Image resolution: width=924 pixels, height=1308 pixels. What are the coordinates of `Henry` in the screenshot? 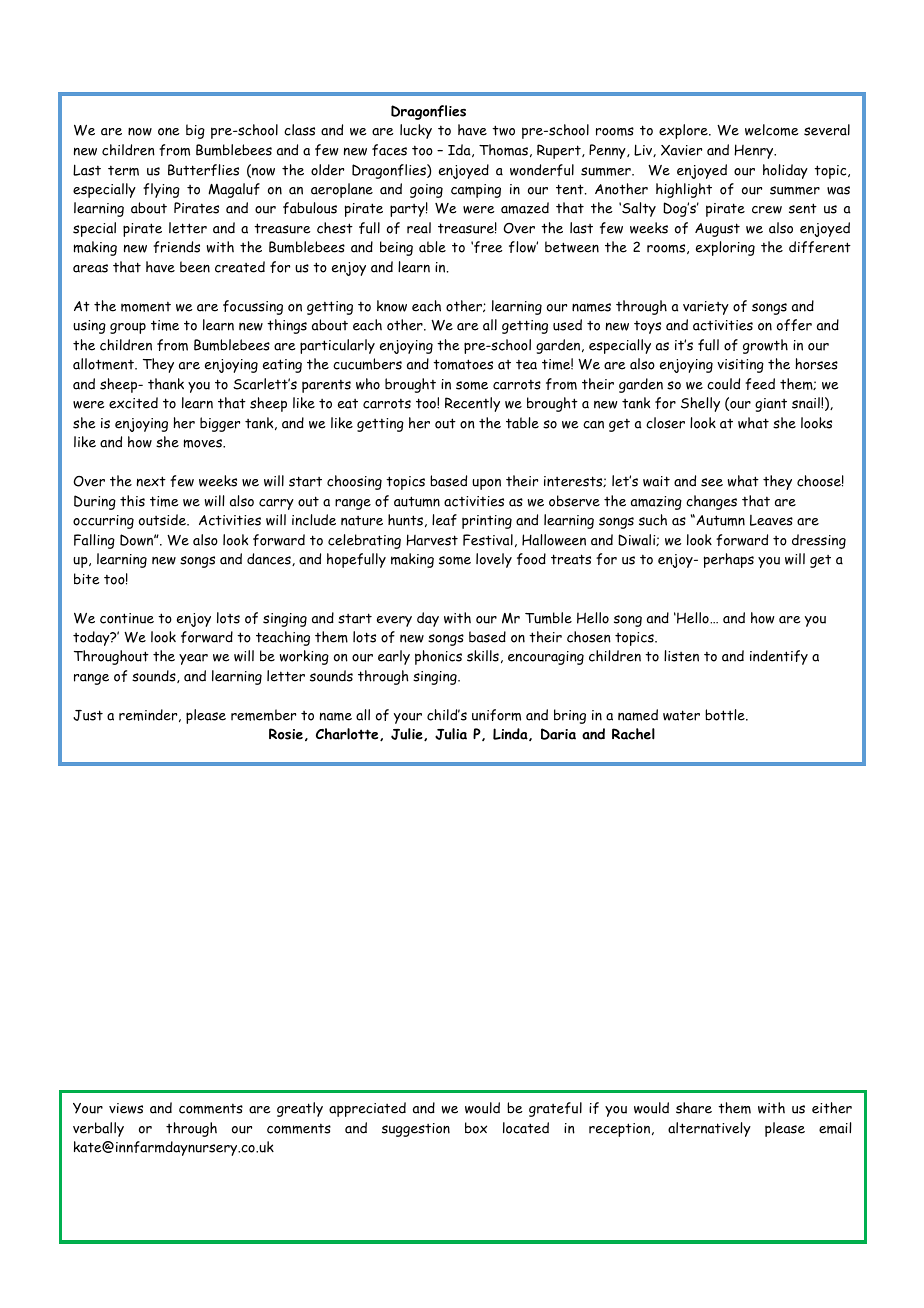 It's located at (755, 151).
